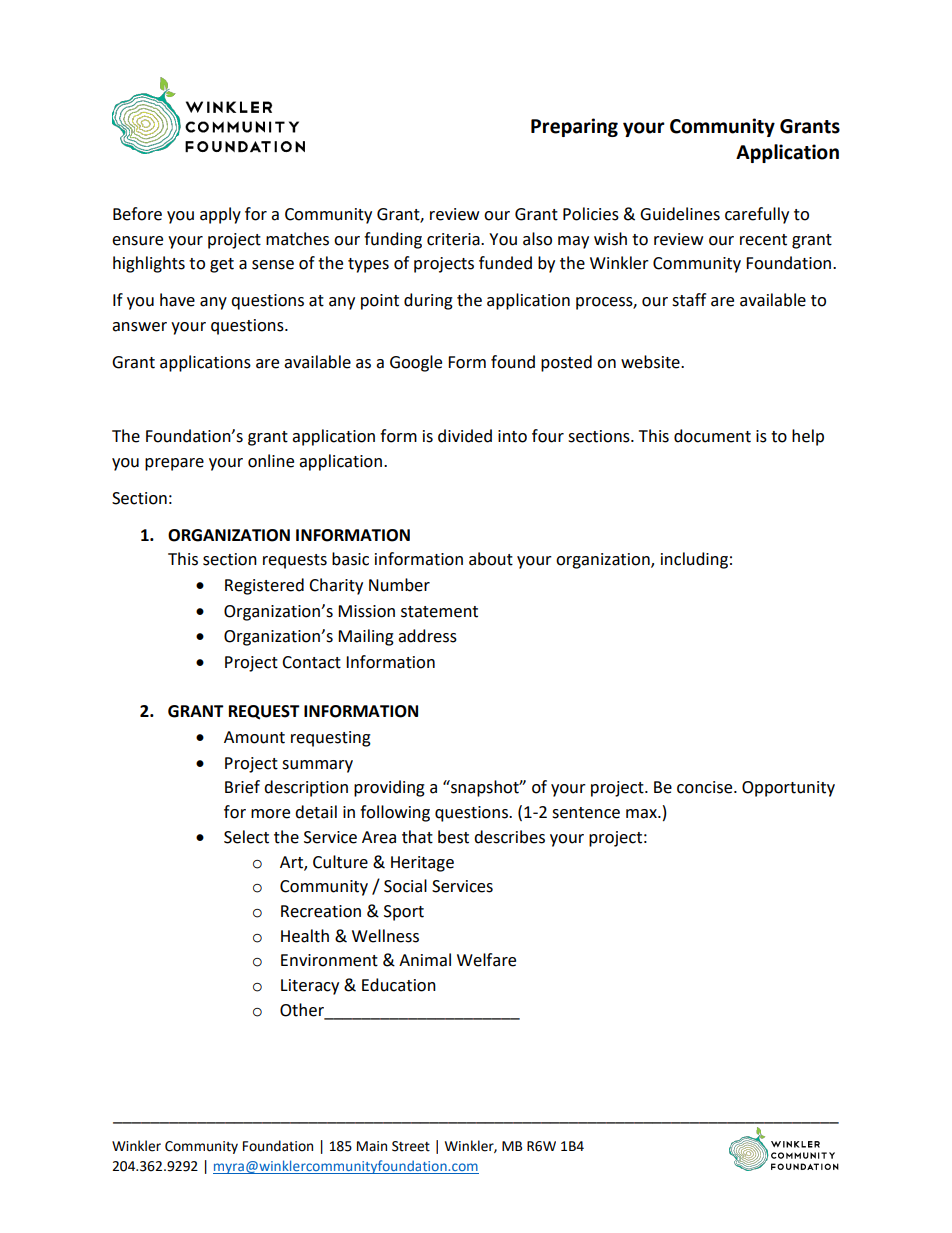  What do you see at coordinates (465, 436) in the screenshot?
I see `divided` at bounding box center [465, 436].
